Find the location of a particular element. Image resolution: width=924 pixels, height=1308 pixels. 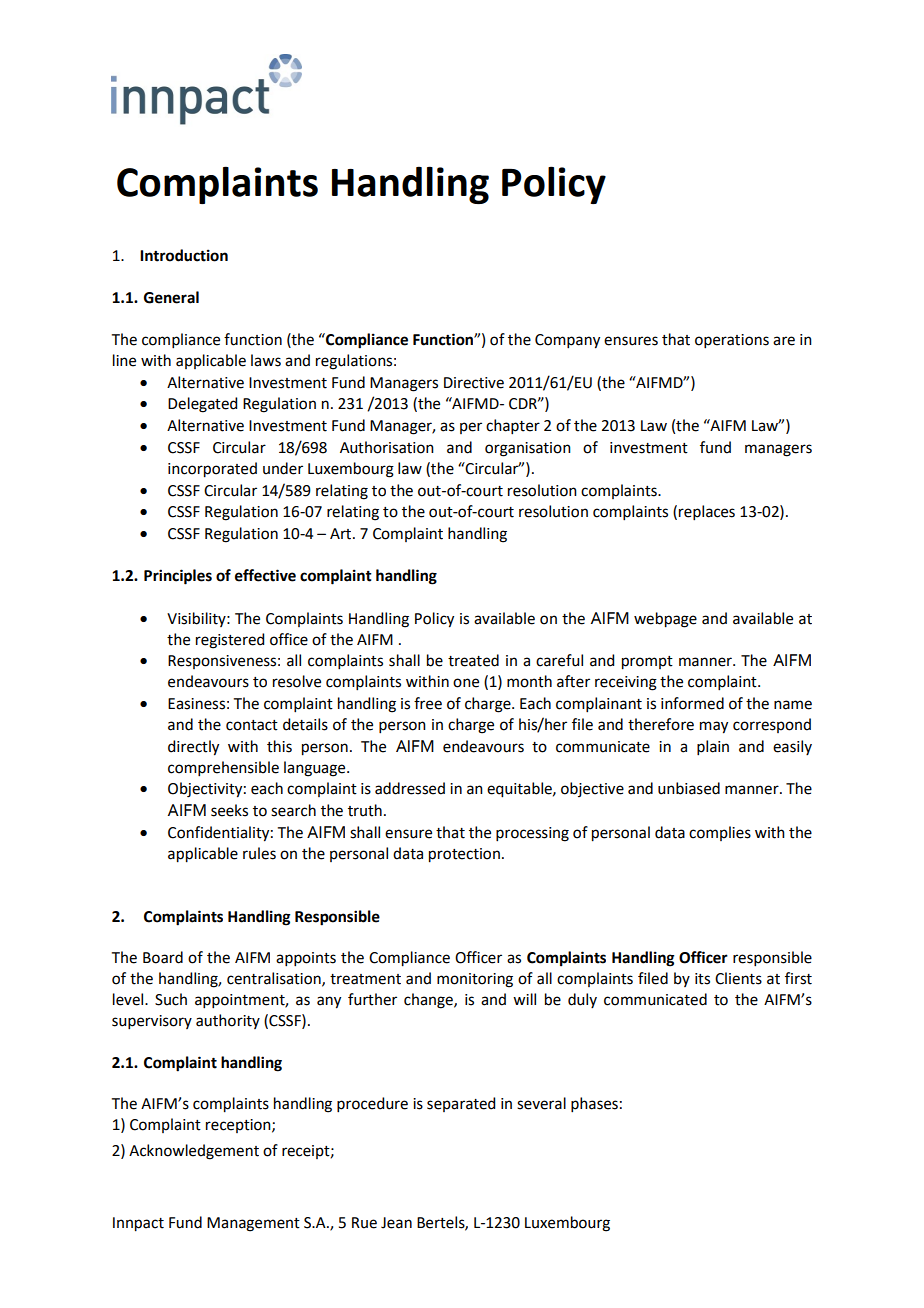

operations is located at coordinates (732, 341).
